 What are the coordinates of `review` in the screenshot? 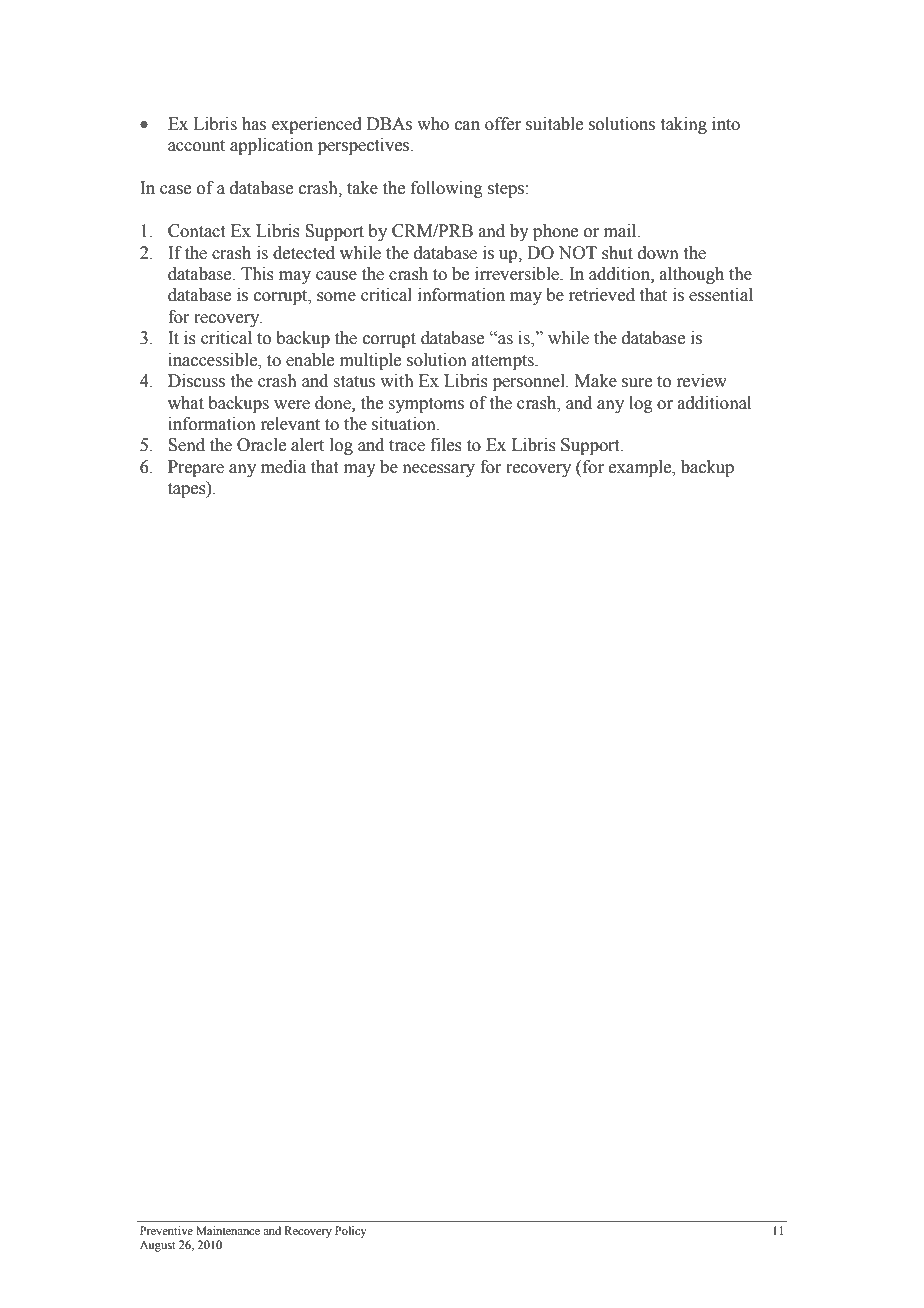 It's located at (701, 381).
